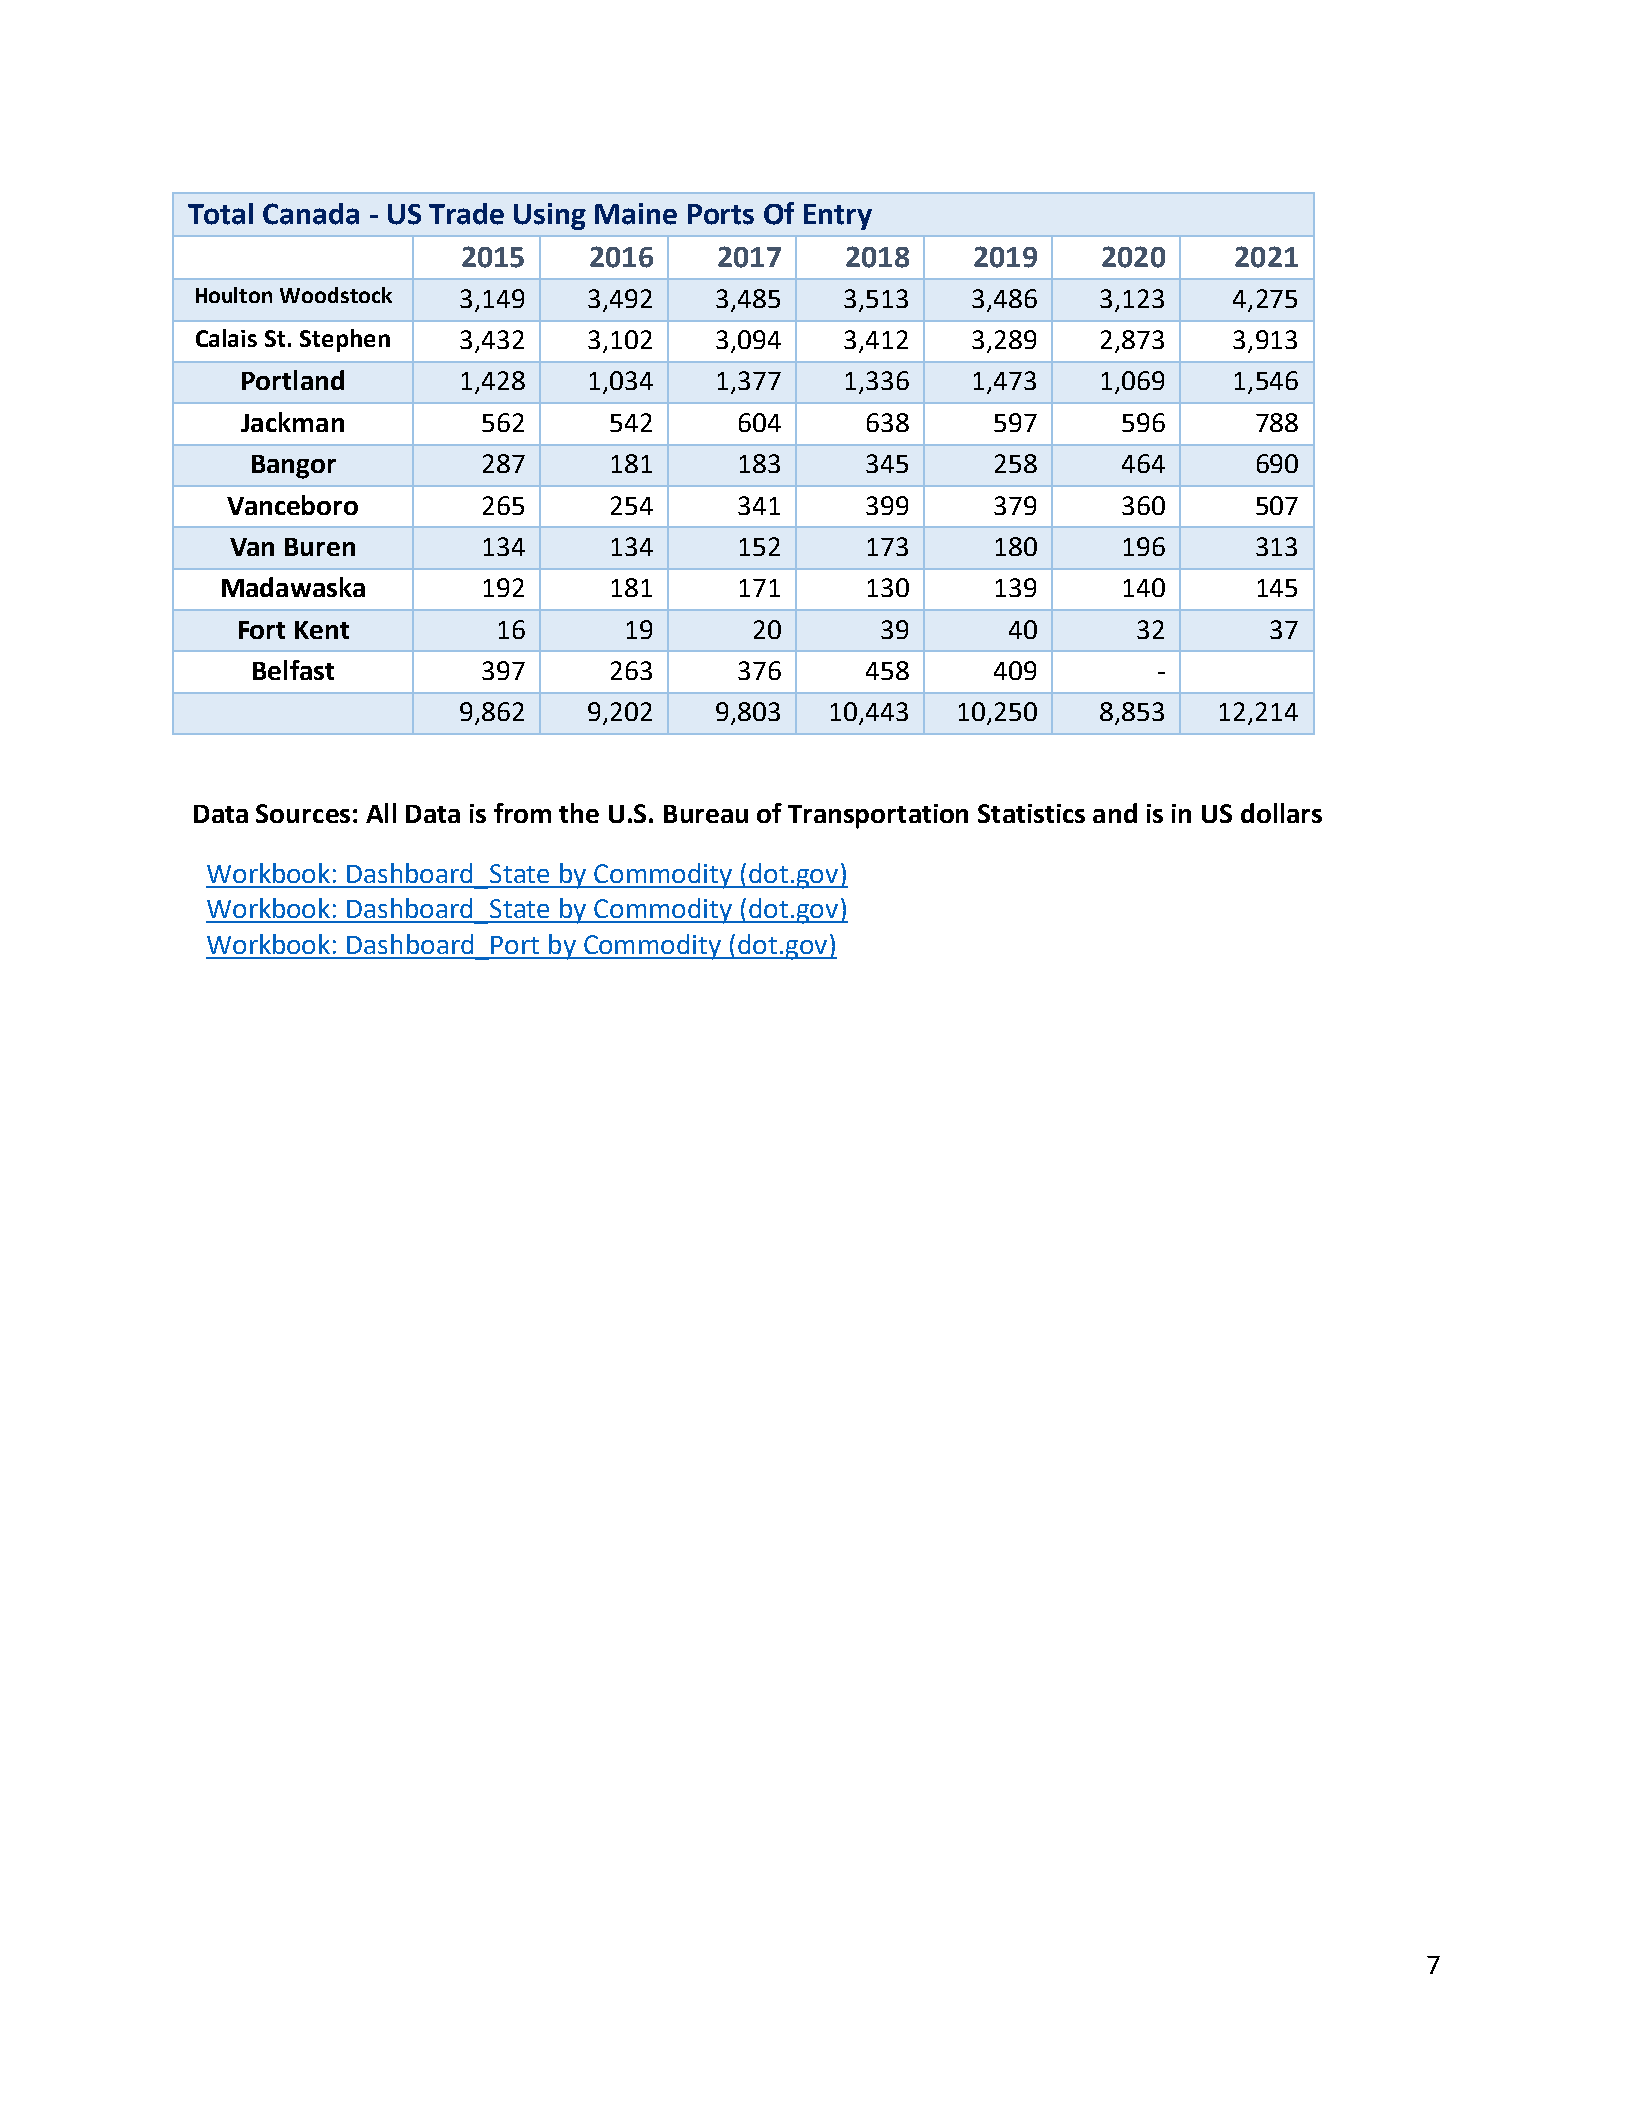  I want to click on Canada, so click(311, 214).
